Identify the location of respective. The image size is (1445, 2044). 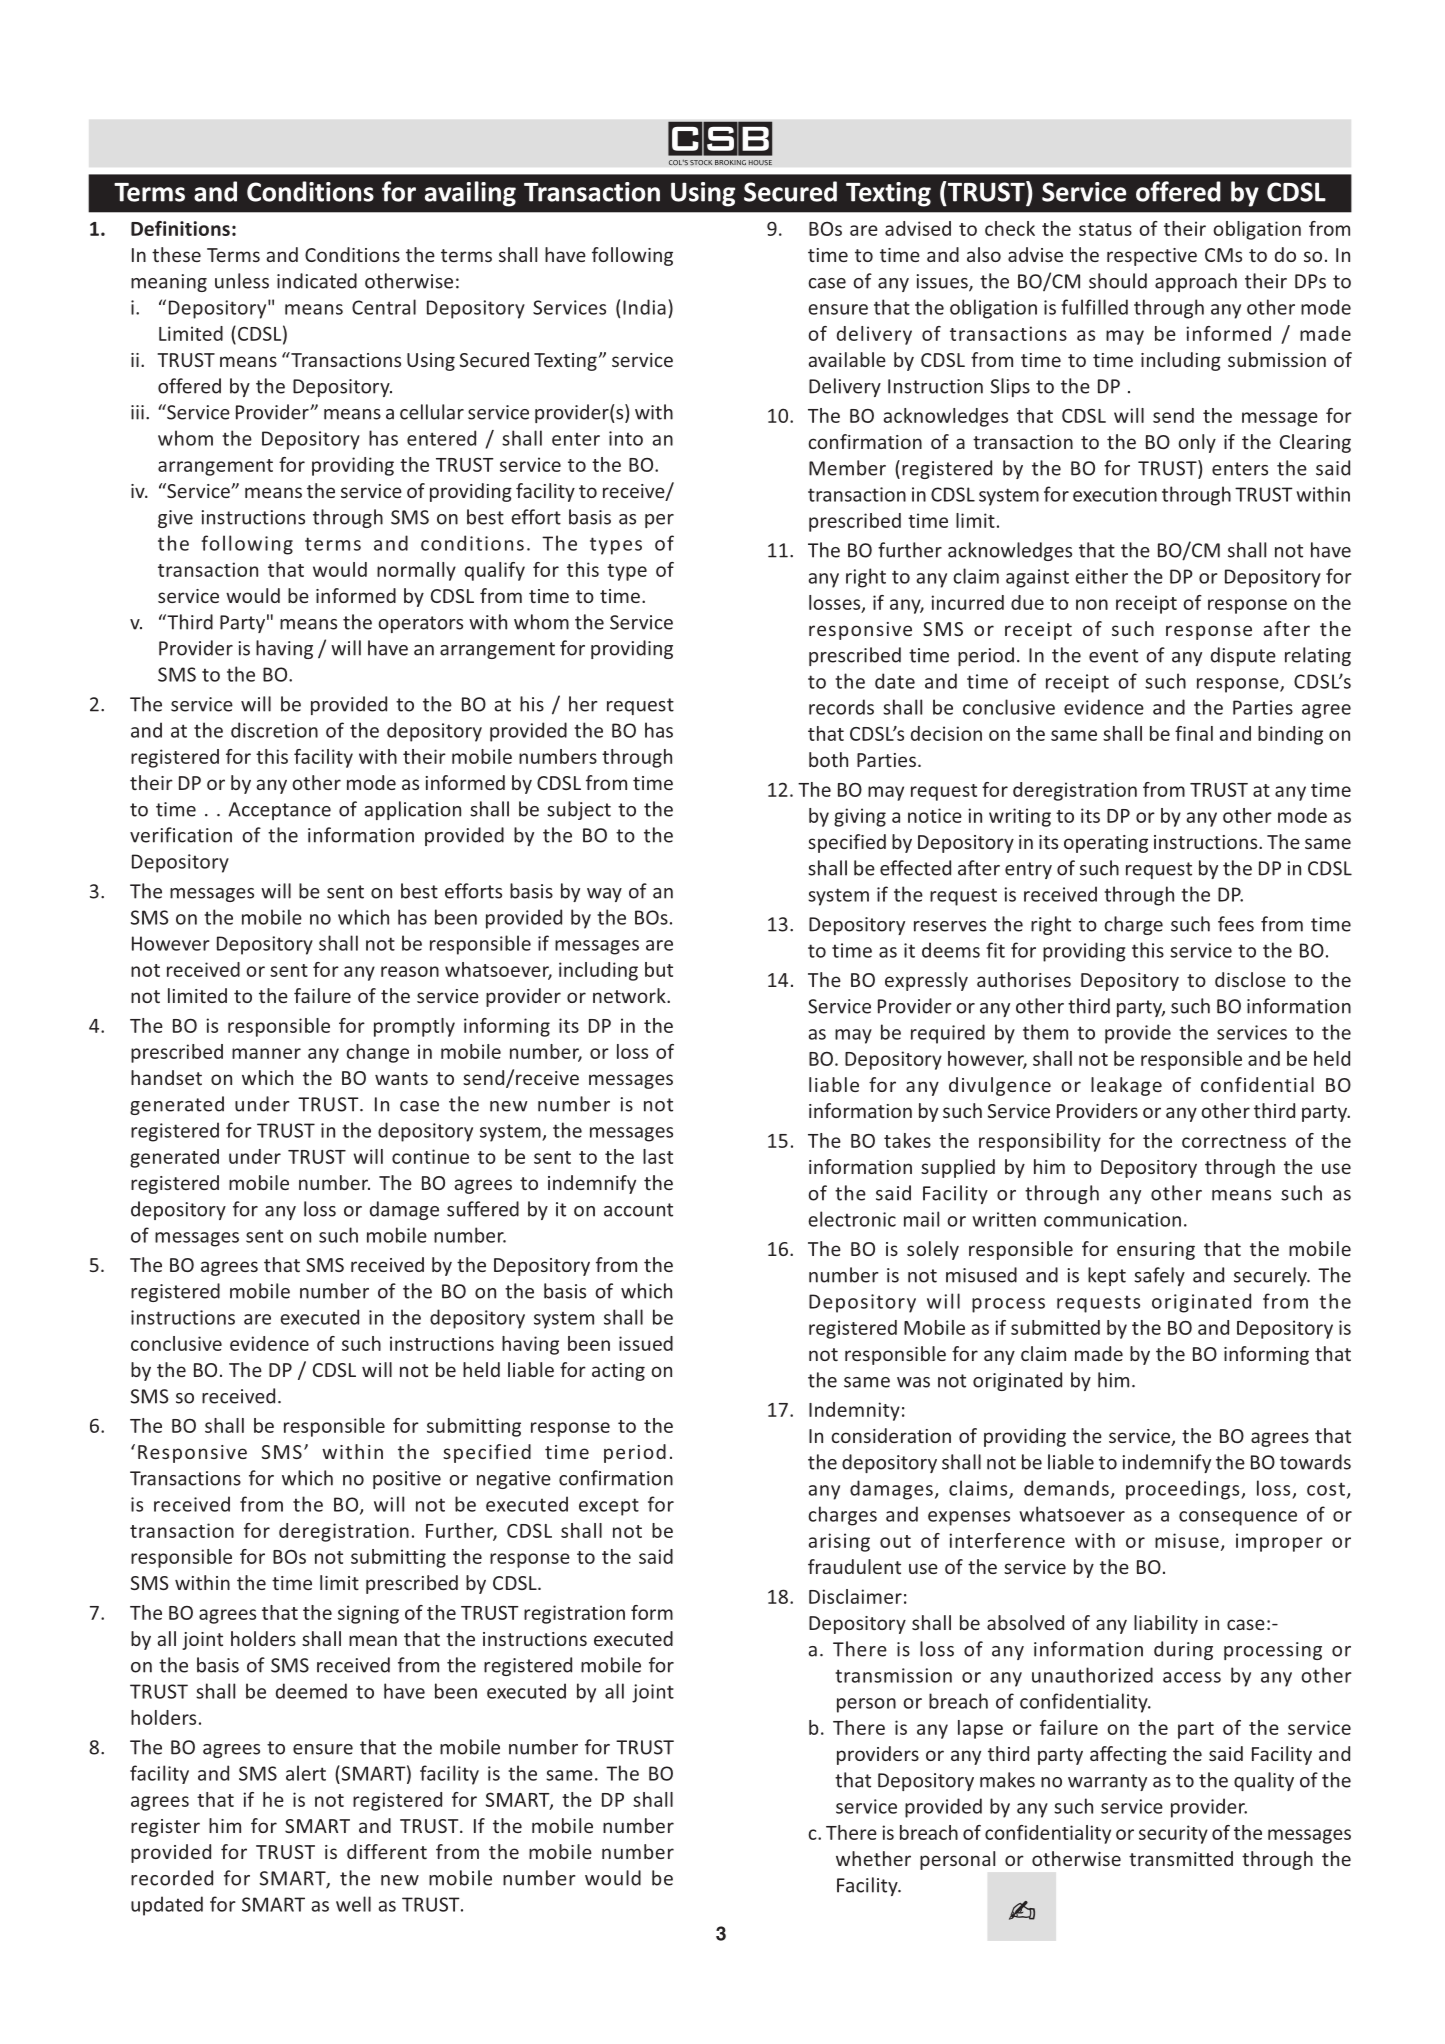
(1152, 257).
